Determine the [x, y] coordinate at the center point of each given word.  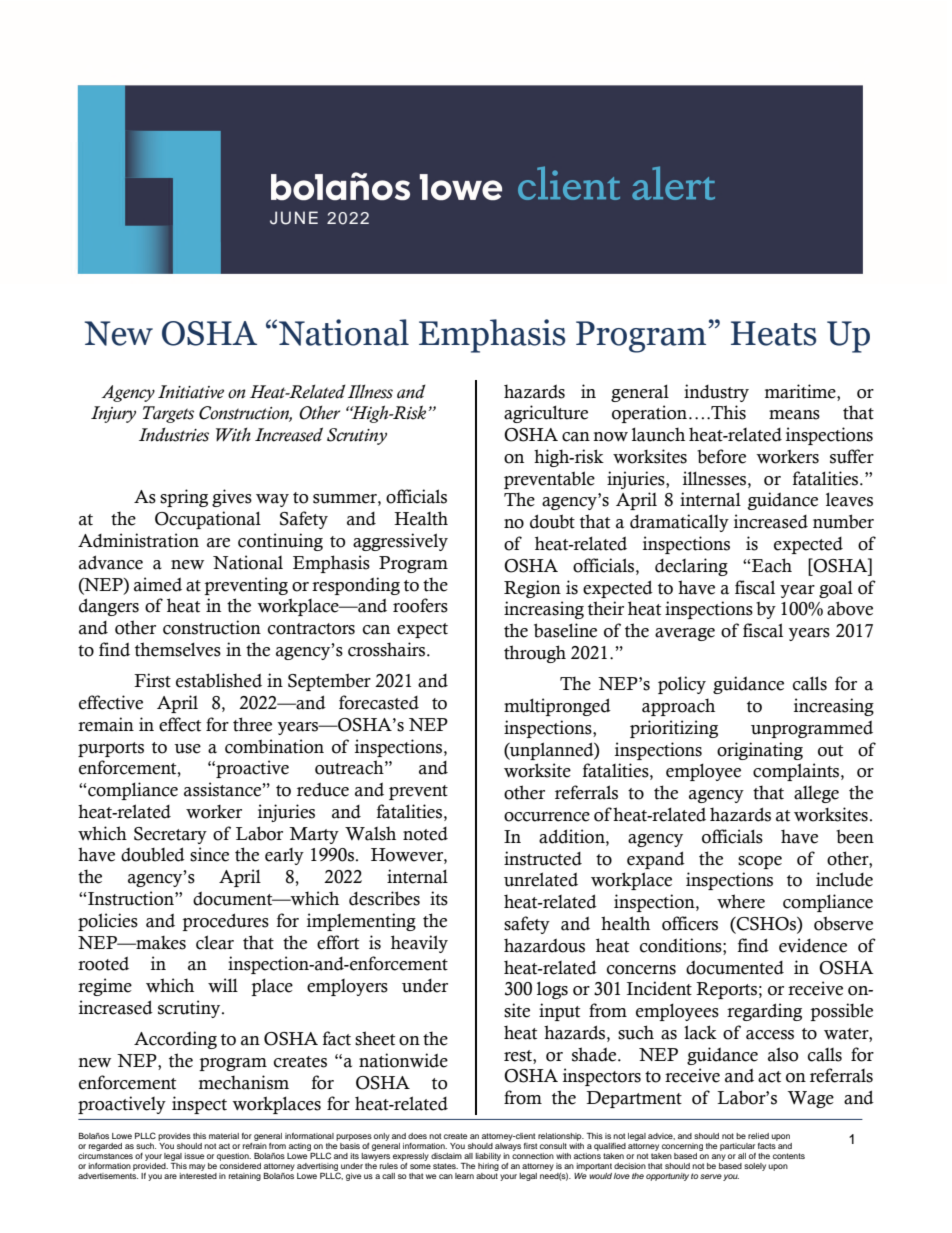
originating [760, 751]
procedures [225, 922]
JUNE [294, 218]
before [721, 456]
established [219, 680]
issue [194, 1156]
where [741, 901]
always [508, 1147]
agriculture [546, 414]
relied [758, 1136]
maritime [801, 391]
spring [184, 498]
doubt [552, 521]
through [535, 654]
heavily [419, 944]
